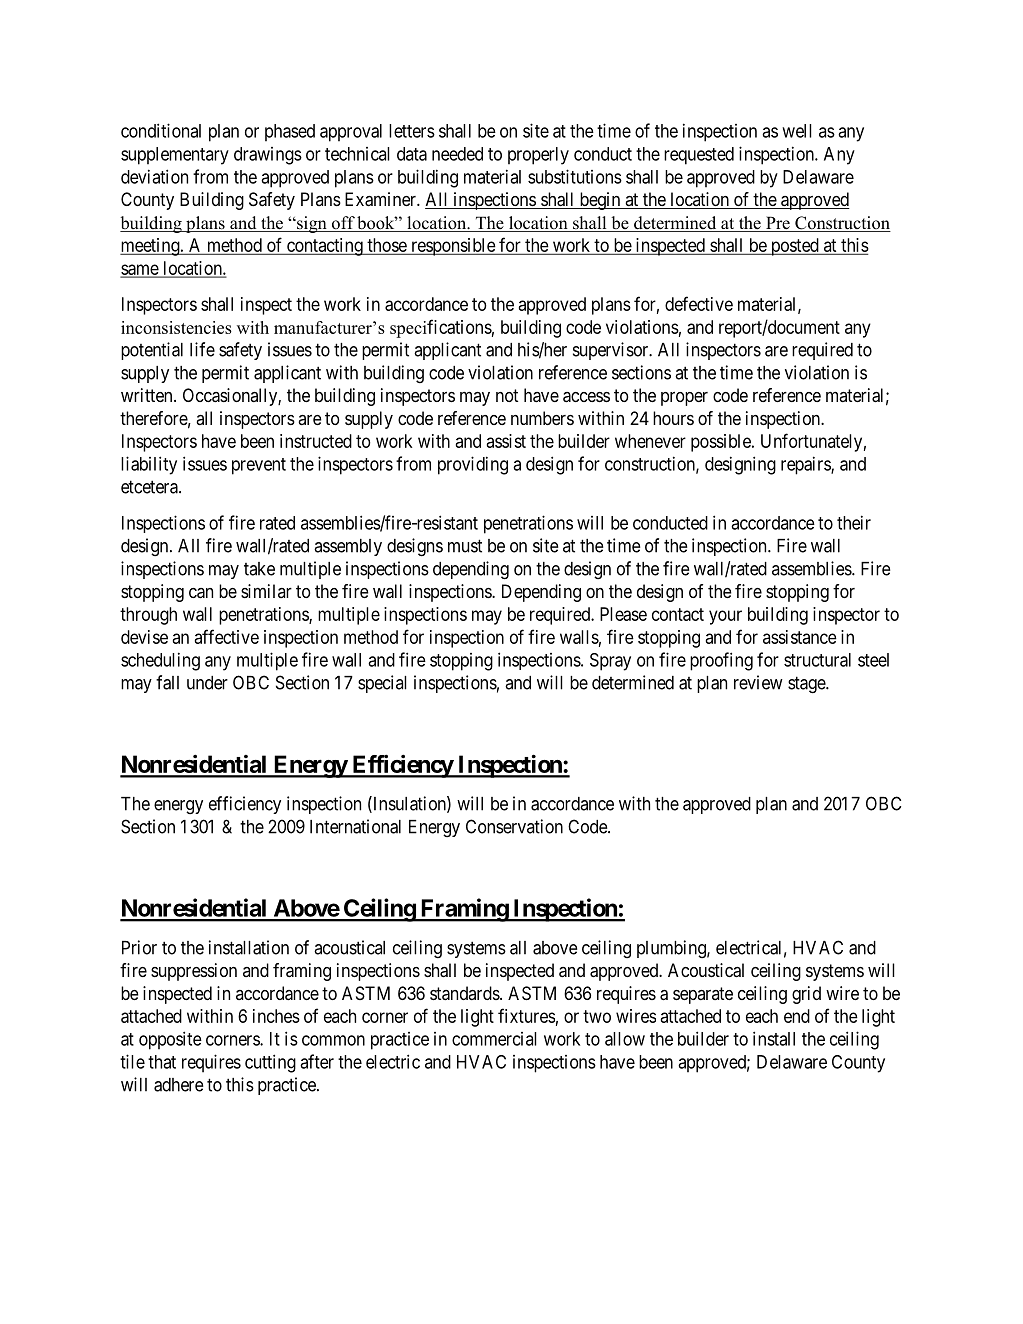  Describe the element at coordinates (175, 156) in the image. I see `supplementary` at that location.
